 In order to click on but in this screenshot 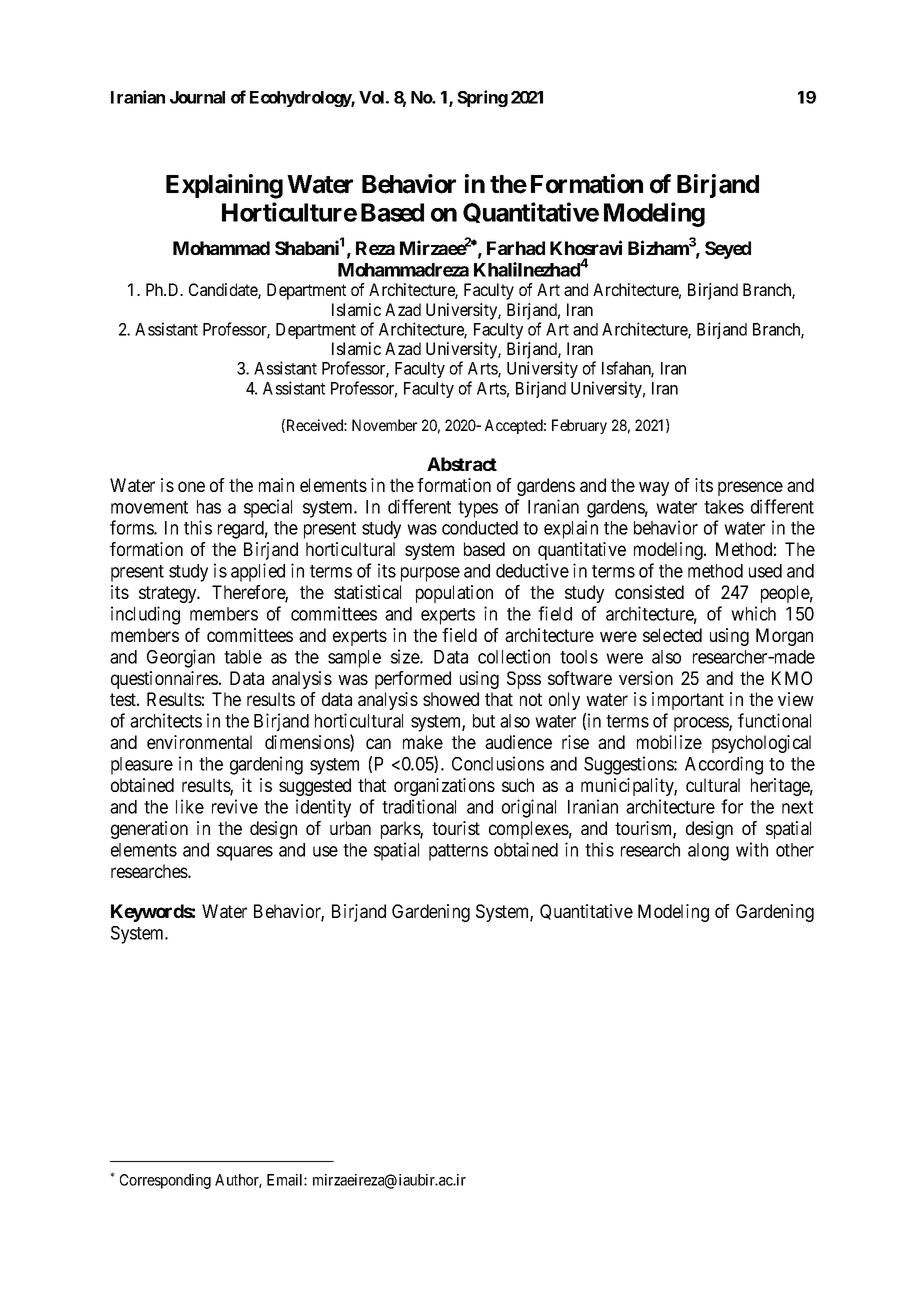, I will do `click(484, 721)`.
